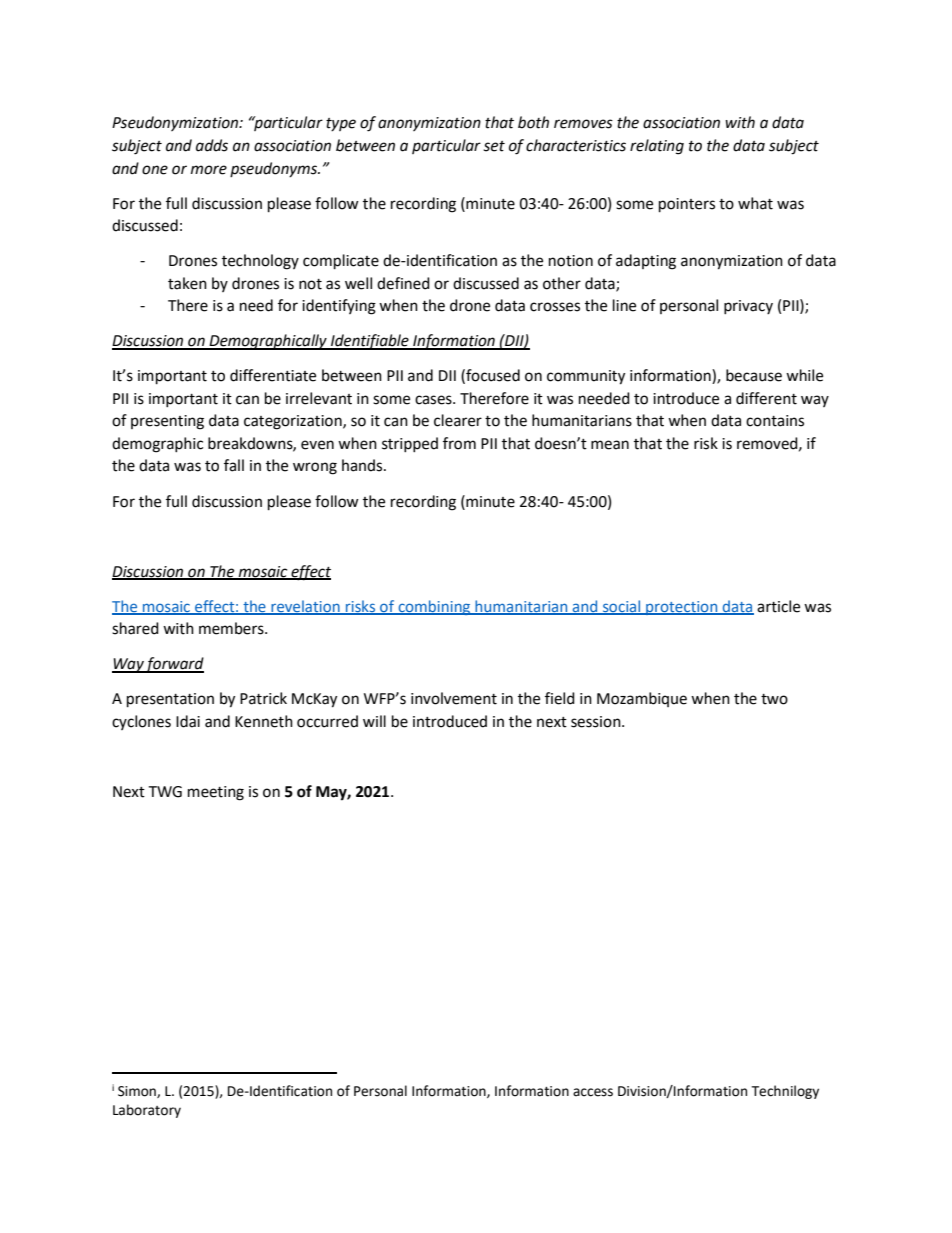  What do you see at coordinates (138, 1092) in the document?
I see `Simon` at bounding box center [138, 1092].
